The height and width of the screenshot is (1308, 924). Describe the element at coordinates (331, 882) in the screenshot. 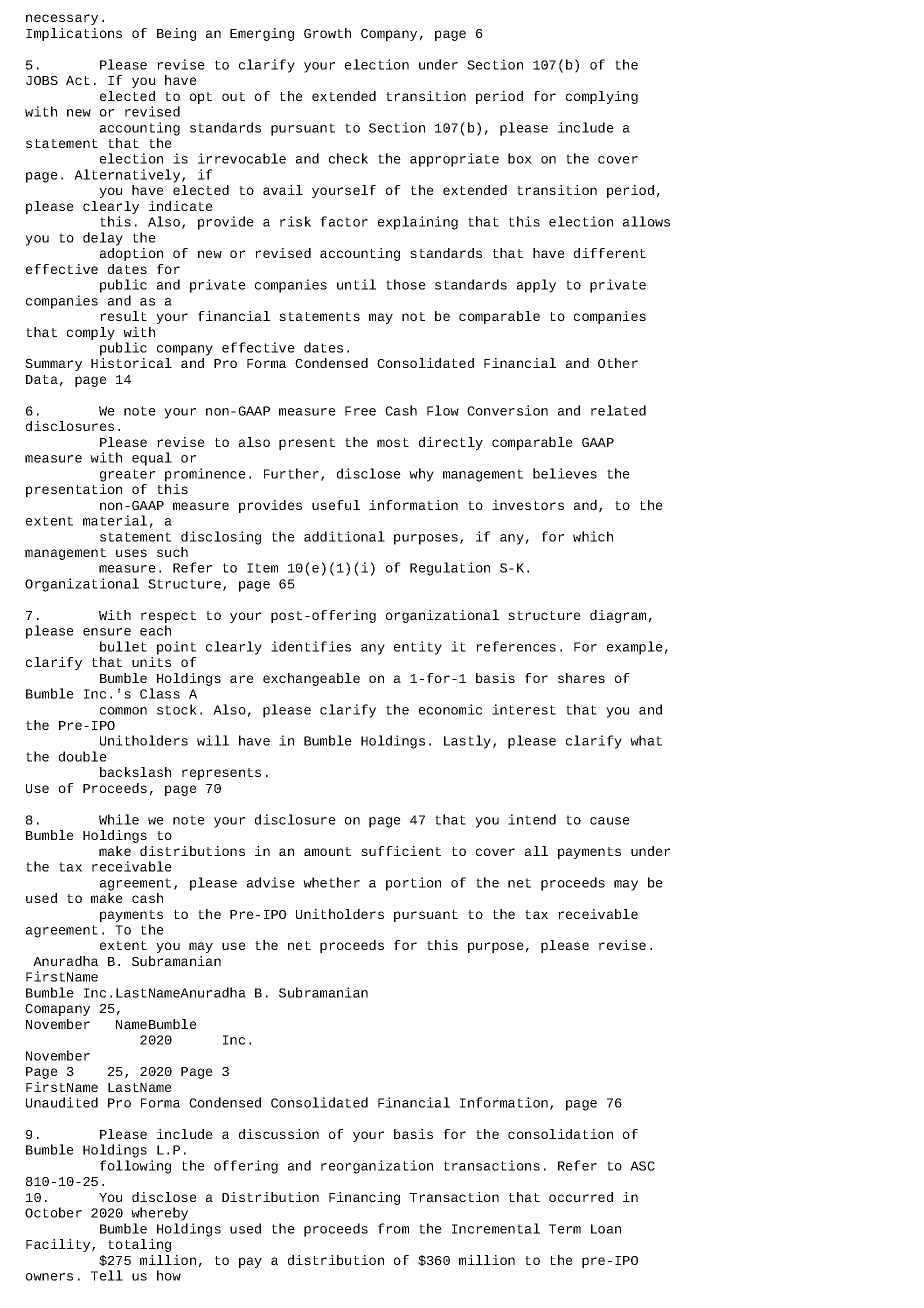

I see `whether` at that location.
